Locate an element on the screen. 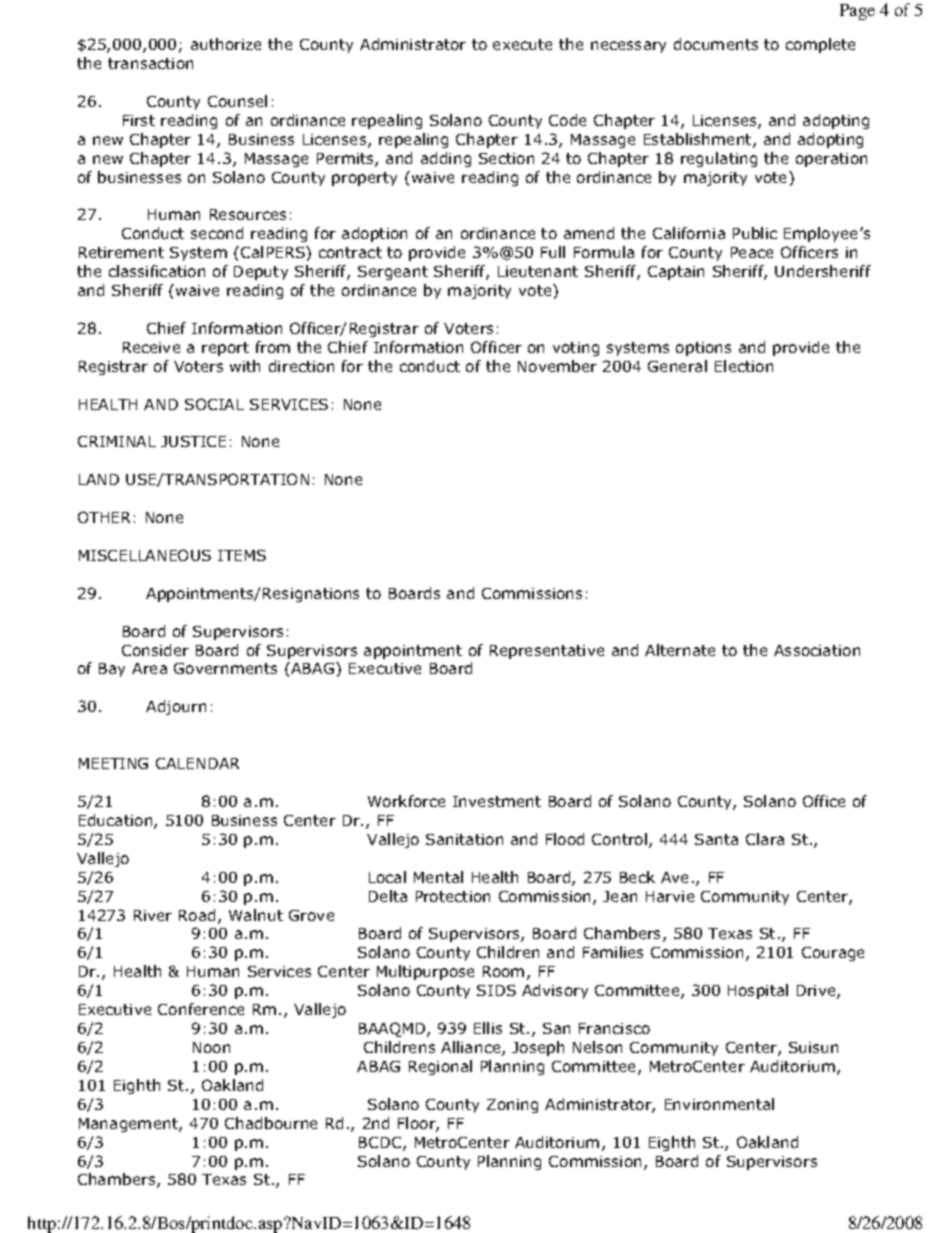 This screenshot has height=1233, width=952. authorize is located at coordinates (226, 44).
